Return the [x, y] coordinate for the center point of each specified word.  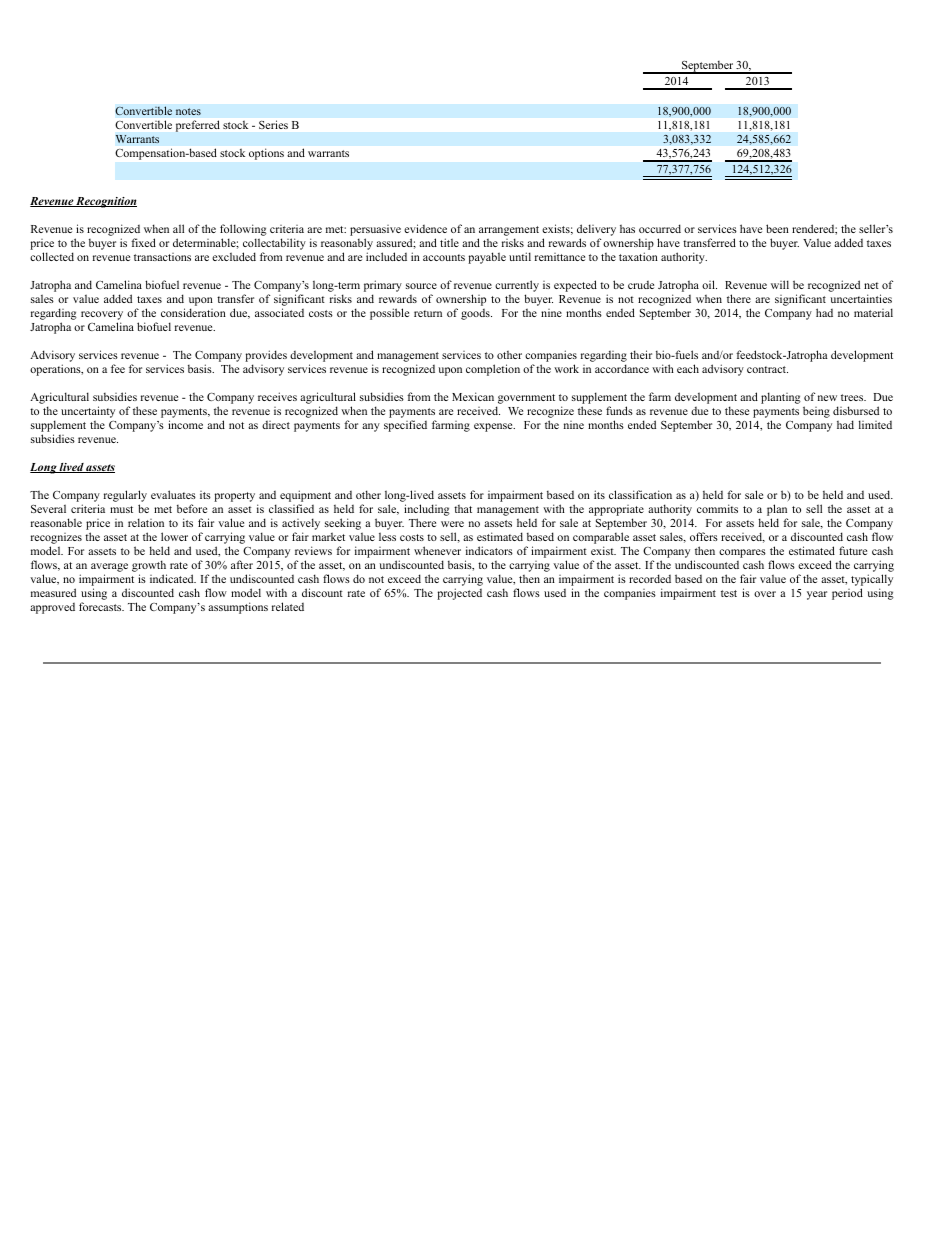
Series [273, 124]
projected [459, 594]
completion [493, 370]
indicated [173, 578]
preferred [198, 126]
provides [266, 356]
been [777, 228]
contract [767, 369]
